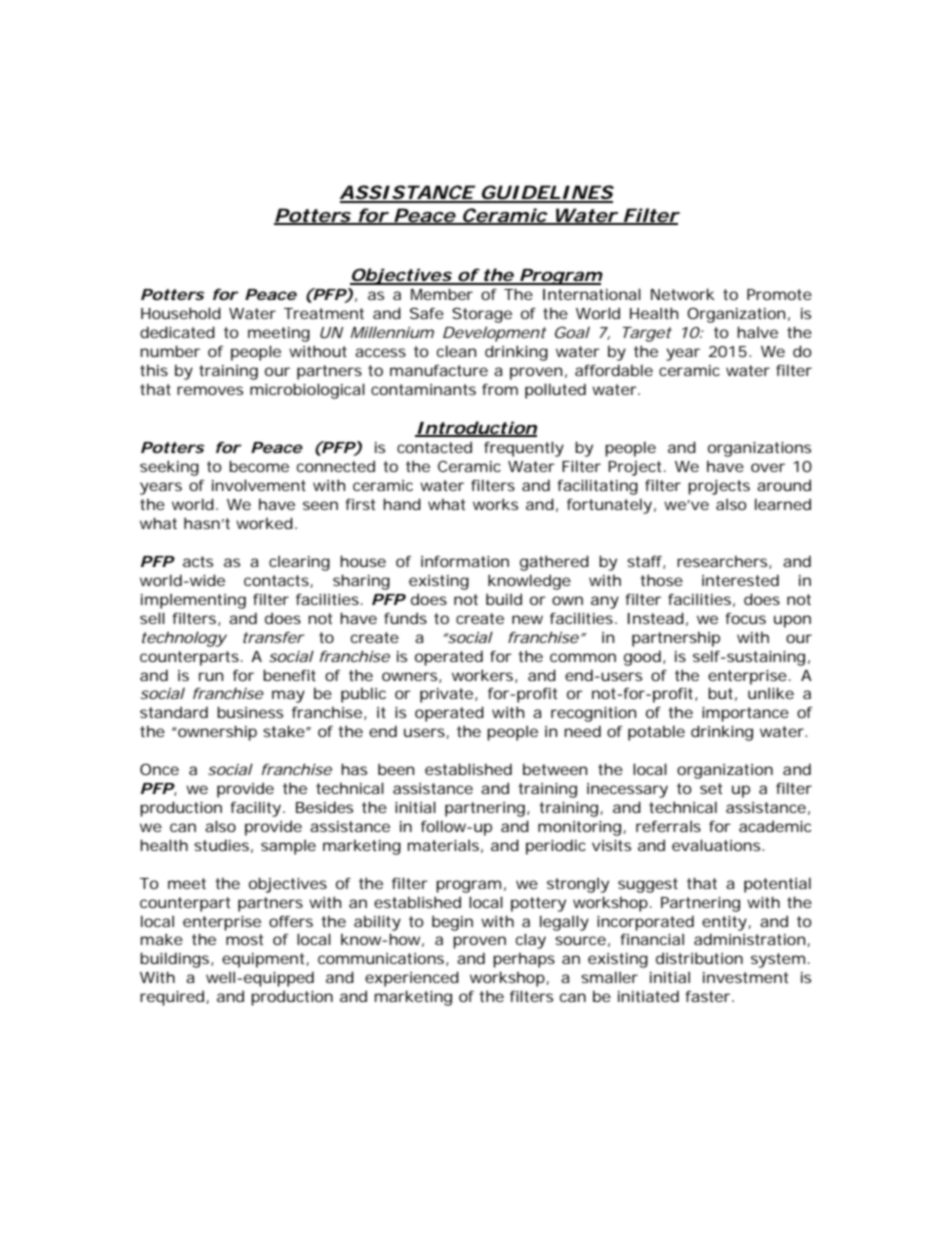 The width and height of the page is (952, 1233). What do you see at coordinates (745, 977) in the page?
I see `investment` at bounding box center [745, 977].
